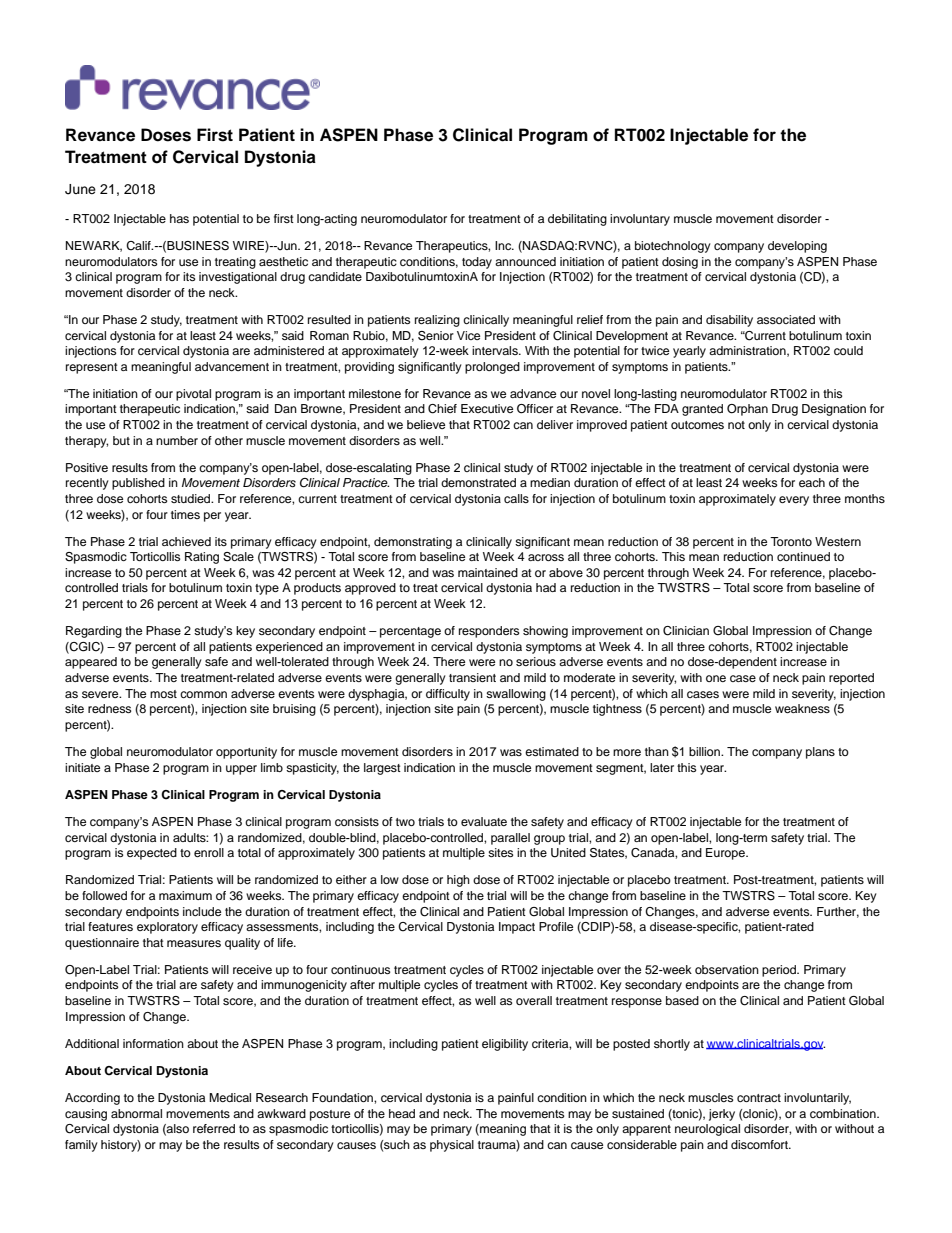 This screenshot has height=1233, width=952. What do you see at coordinates (477, 263) in the screenshot?
I see `today` at bounding box center [477, 263].
